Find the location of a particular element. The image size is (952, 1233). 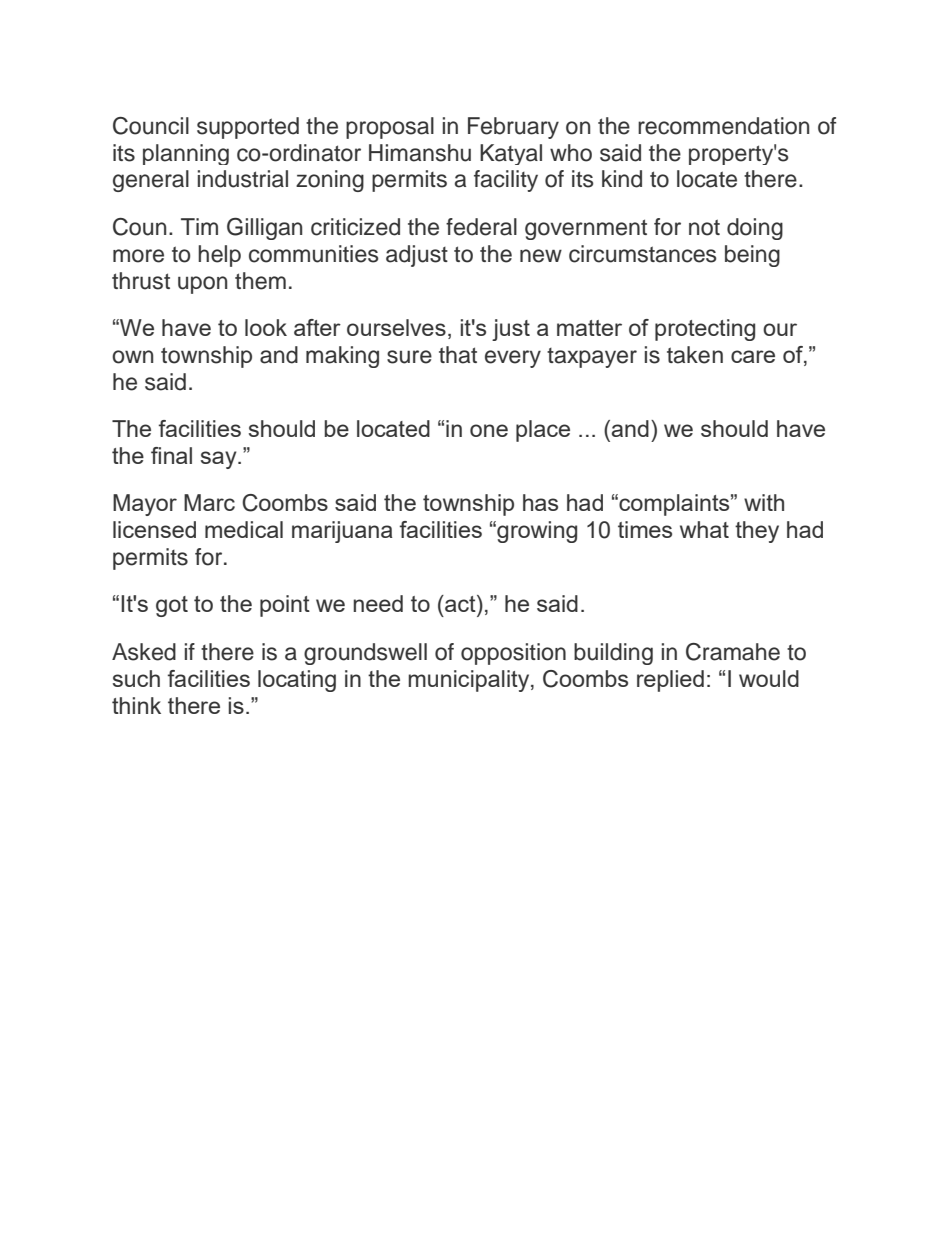

Himanshu is located at coordinates (420, 153).
